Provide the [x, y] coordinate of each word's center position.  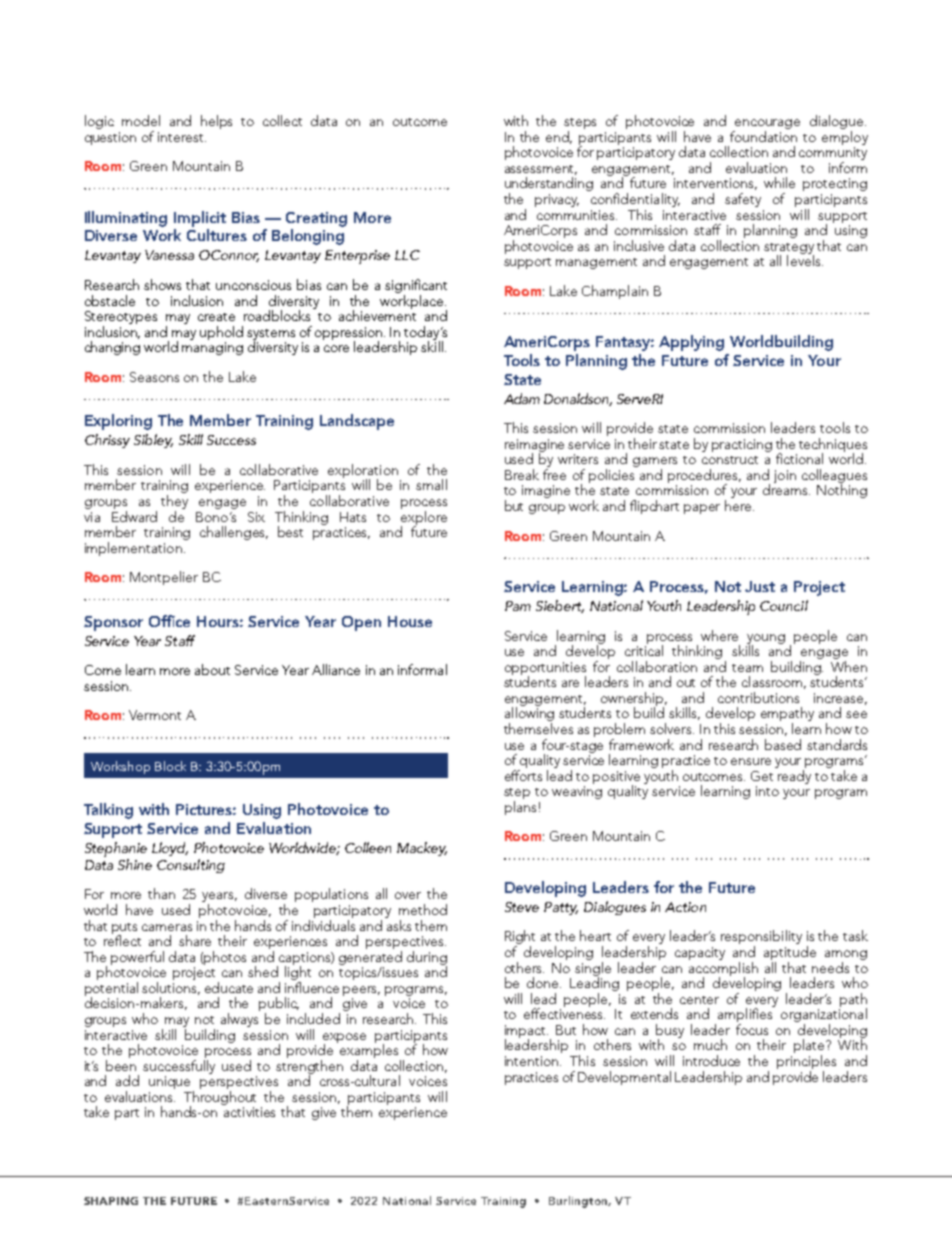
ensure [751, 761]
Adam [522, 398]
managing [212, 348]
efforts [523, 774]
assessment [541, 170]
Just [760, 586]
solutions [171, 988]
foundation [763, 135]
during [427, 959]
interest [182, 137]
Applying [691, 343]
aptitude [790, 954]
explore [424, 517]
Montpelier [164, 578]
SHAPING [111, 1201]
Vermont [155, 715]
